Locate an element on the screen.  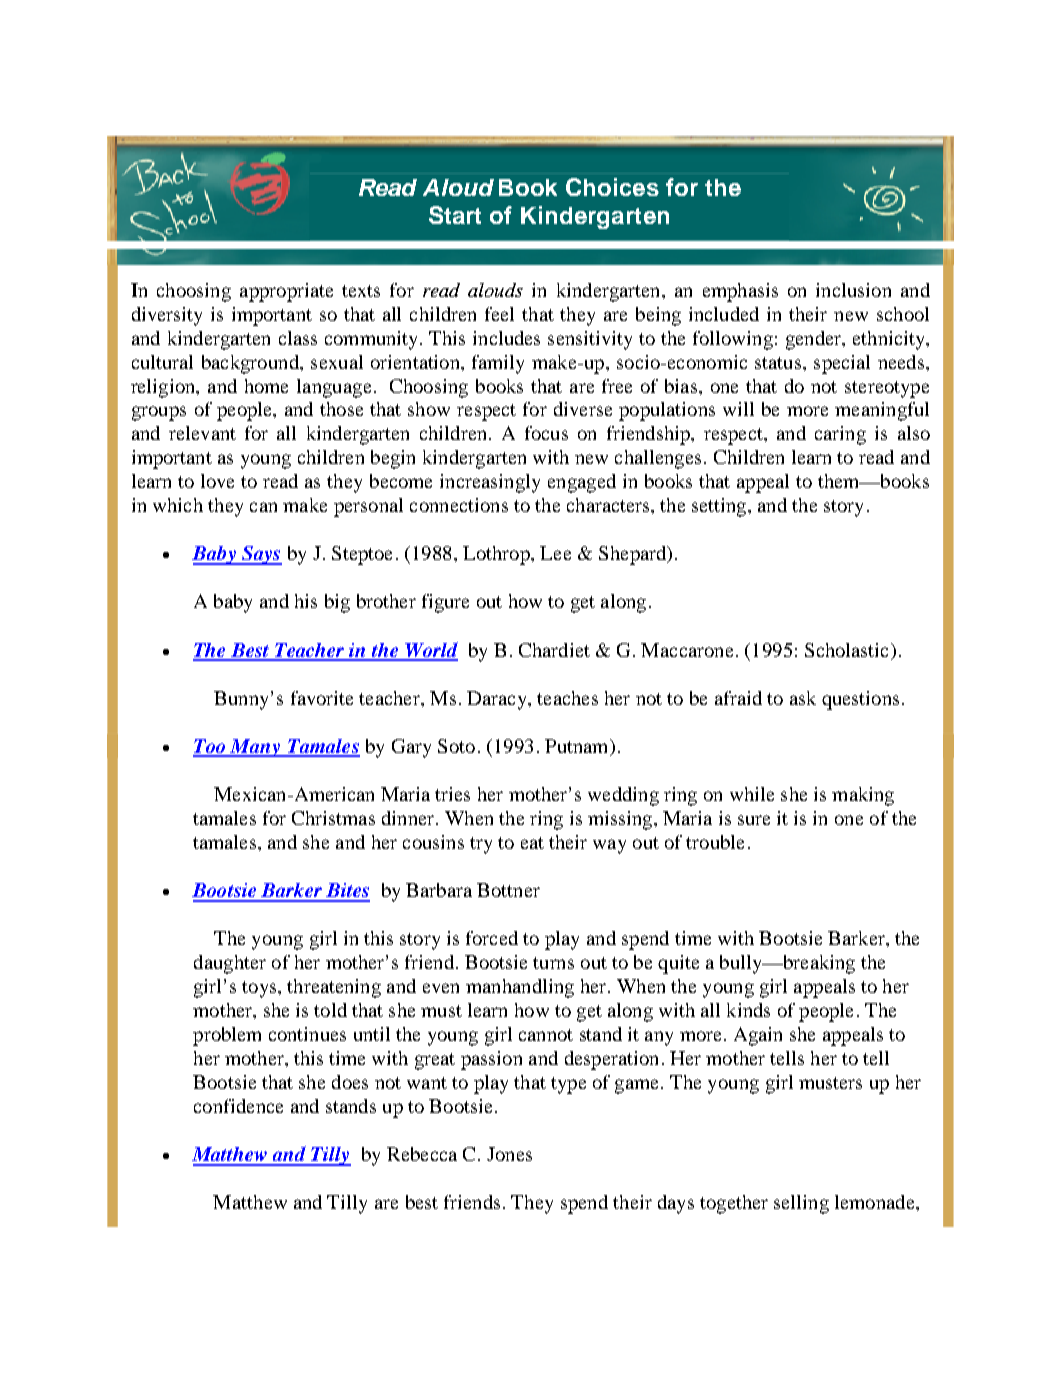
appropriate is located at coordinates (286, 292).
